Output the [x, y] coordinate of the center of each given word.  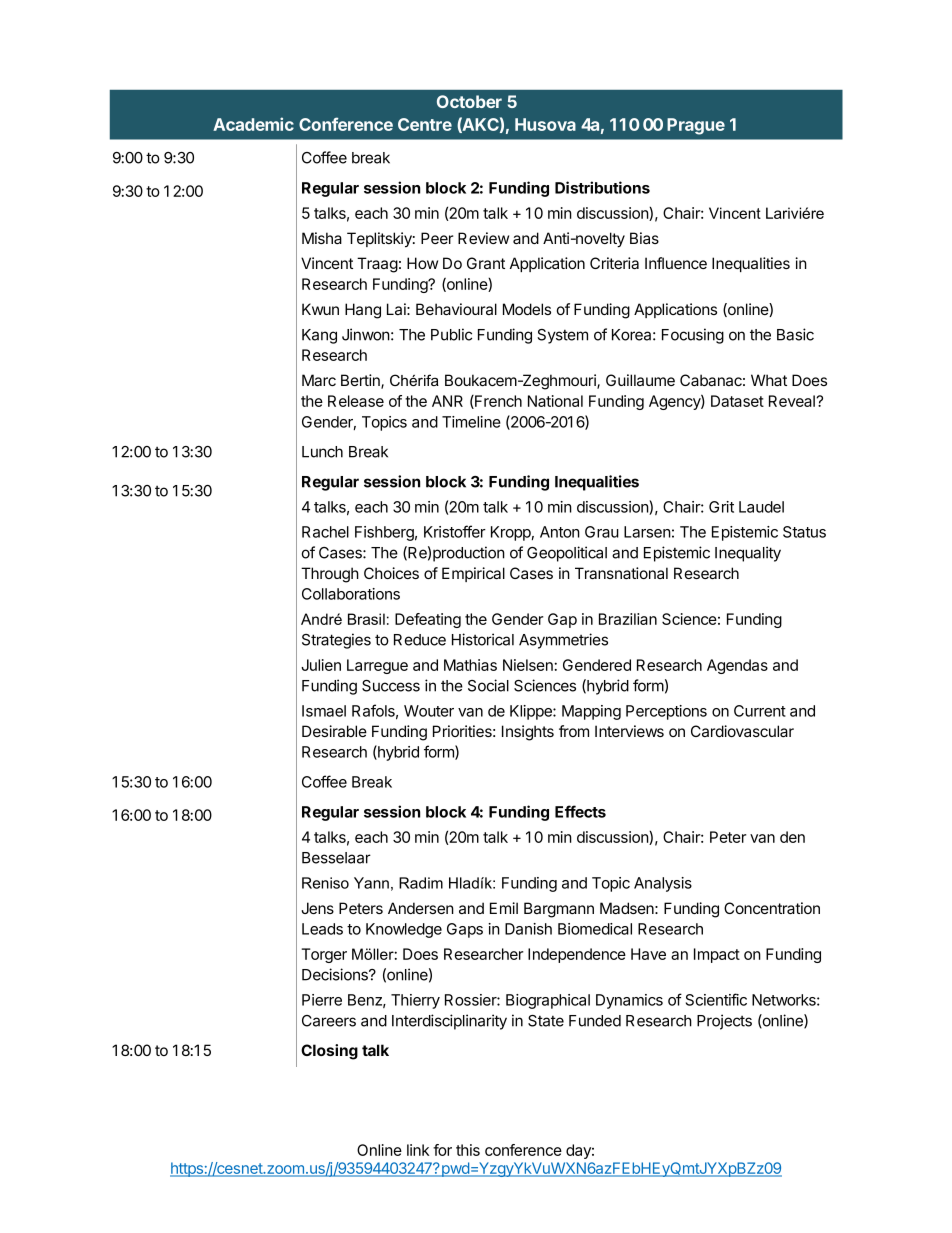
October [469, 101]
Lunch [322, 452]
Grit [721, 507]
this [468, 1150]
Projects [724, 1022]
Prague [696, 126]
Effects [580, 811]
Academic [253, 124]
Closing [329, 1052]
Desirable [334, 731]
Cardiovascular [742, 731]
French [497, 402]
